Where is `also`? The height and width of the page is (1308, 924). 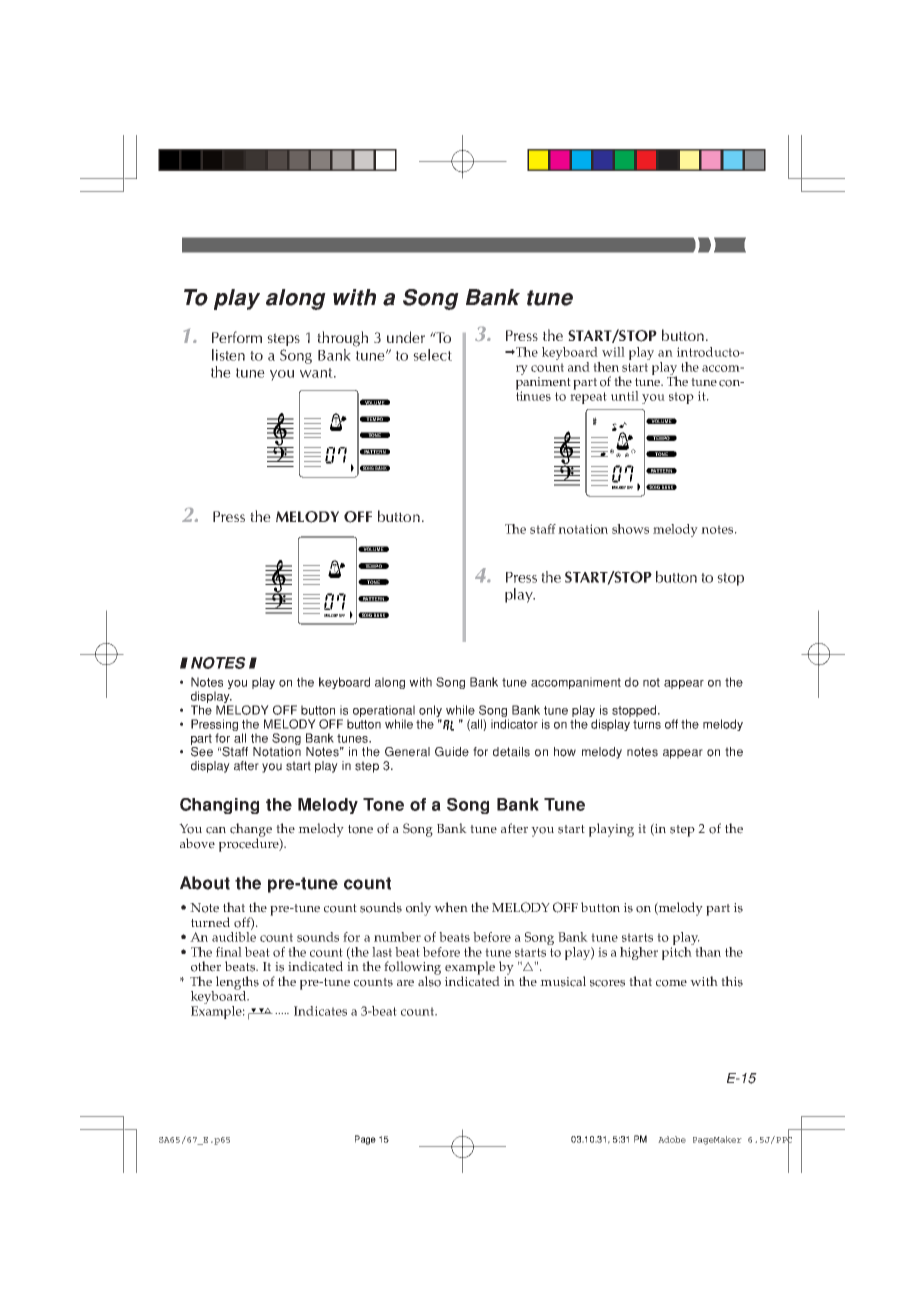
also is located at coordinates (429, 980).
